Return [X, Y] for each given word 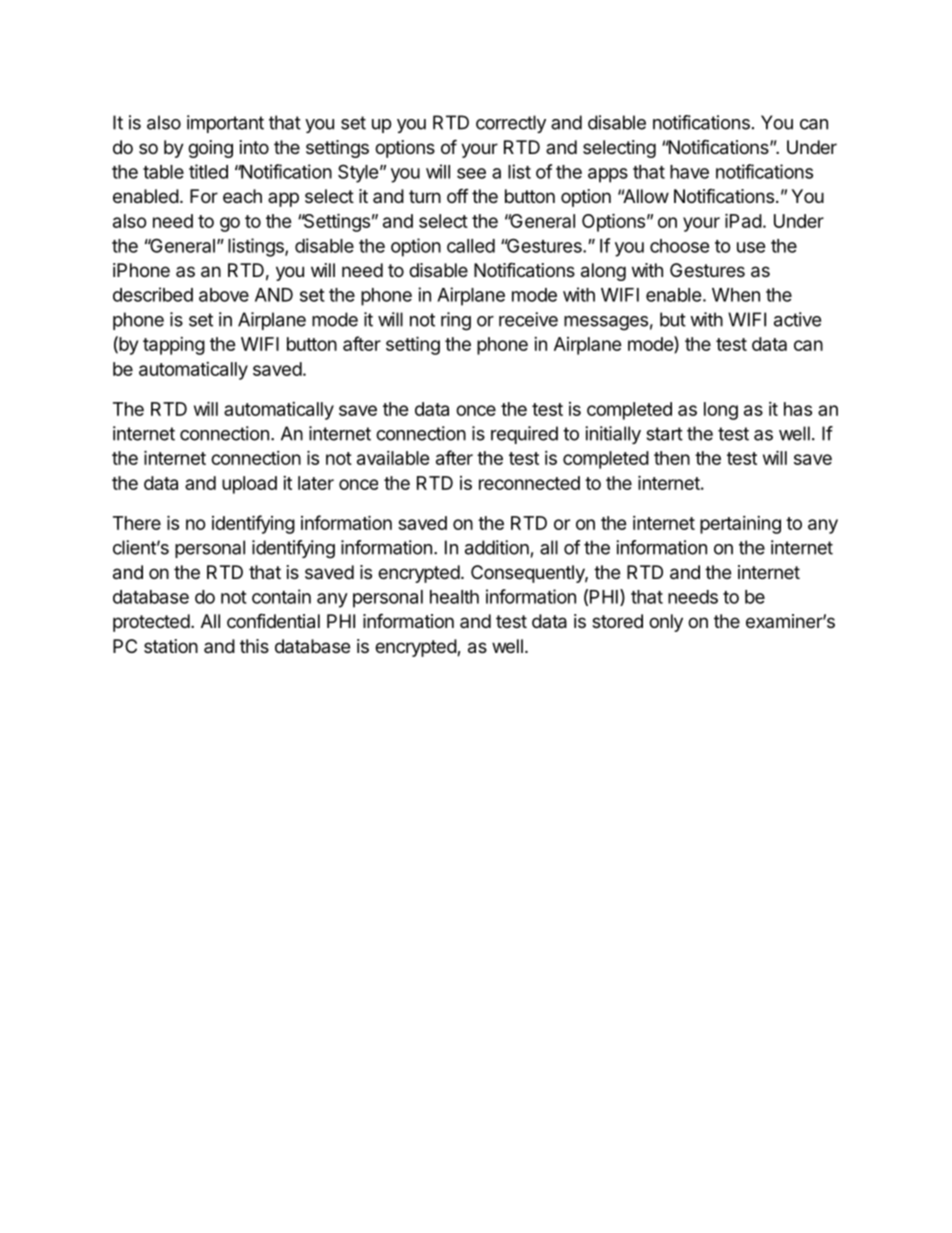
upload [249, 485]
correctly [511, 124]
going [210, 149]
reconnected [529, 483]
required [524, 435]
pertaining [740, 525]
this [254, 646]
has [798, 409]
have [689, 172]
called [471, 246]
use [751, 247]
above [224, 295]
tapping [174, 346]
